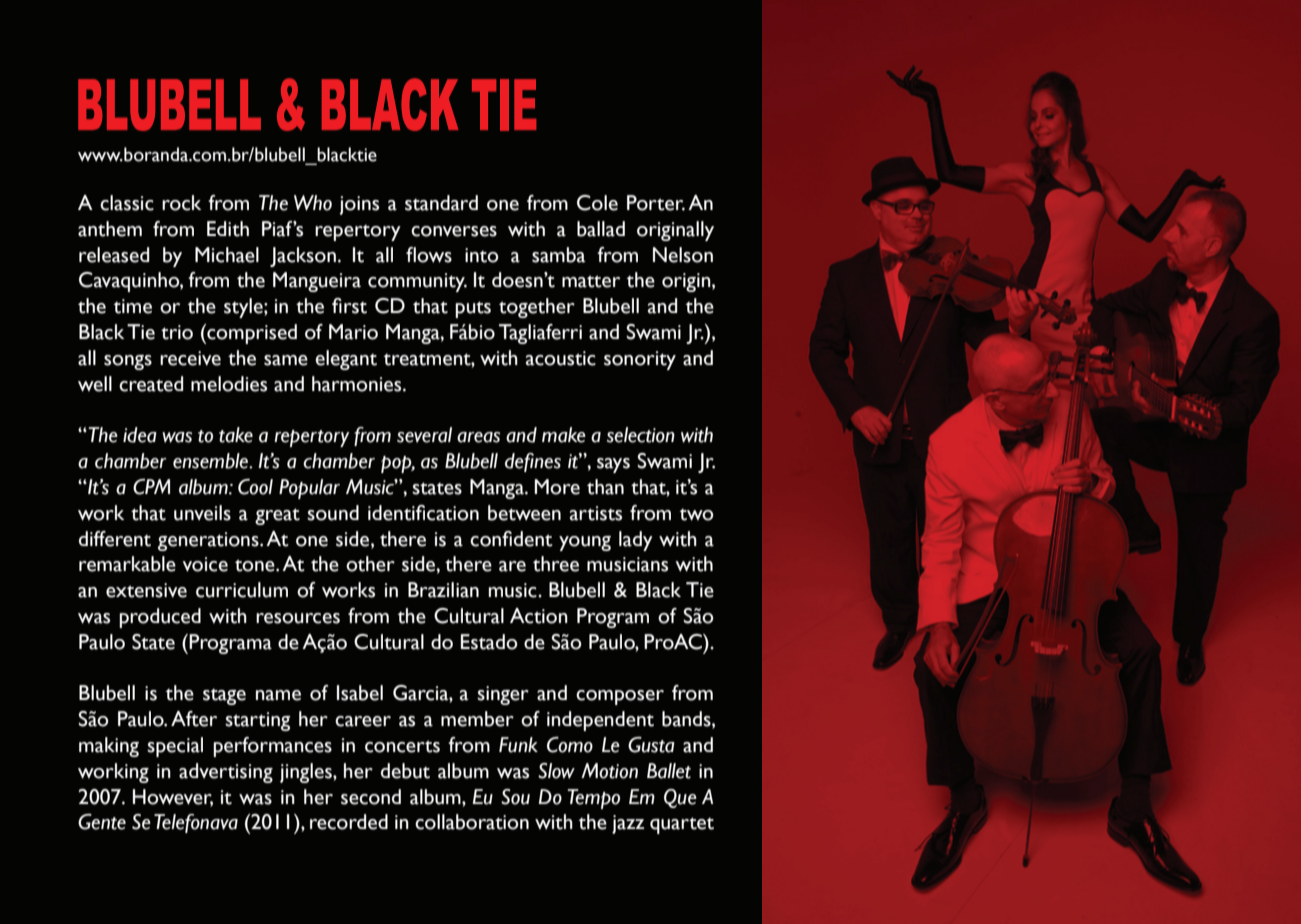 The image size is (1301, 924). What do you see at coordinates (360, 693) in the document?
I see `Isabel` at bounding box center [360, 693].
